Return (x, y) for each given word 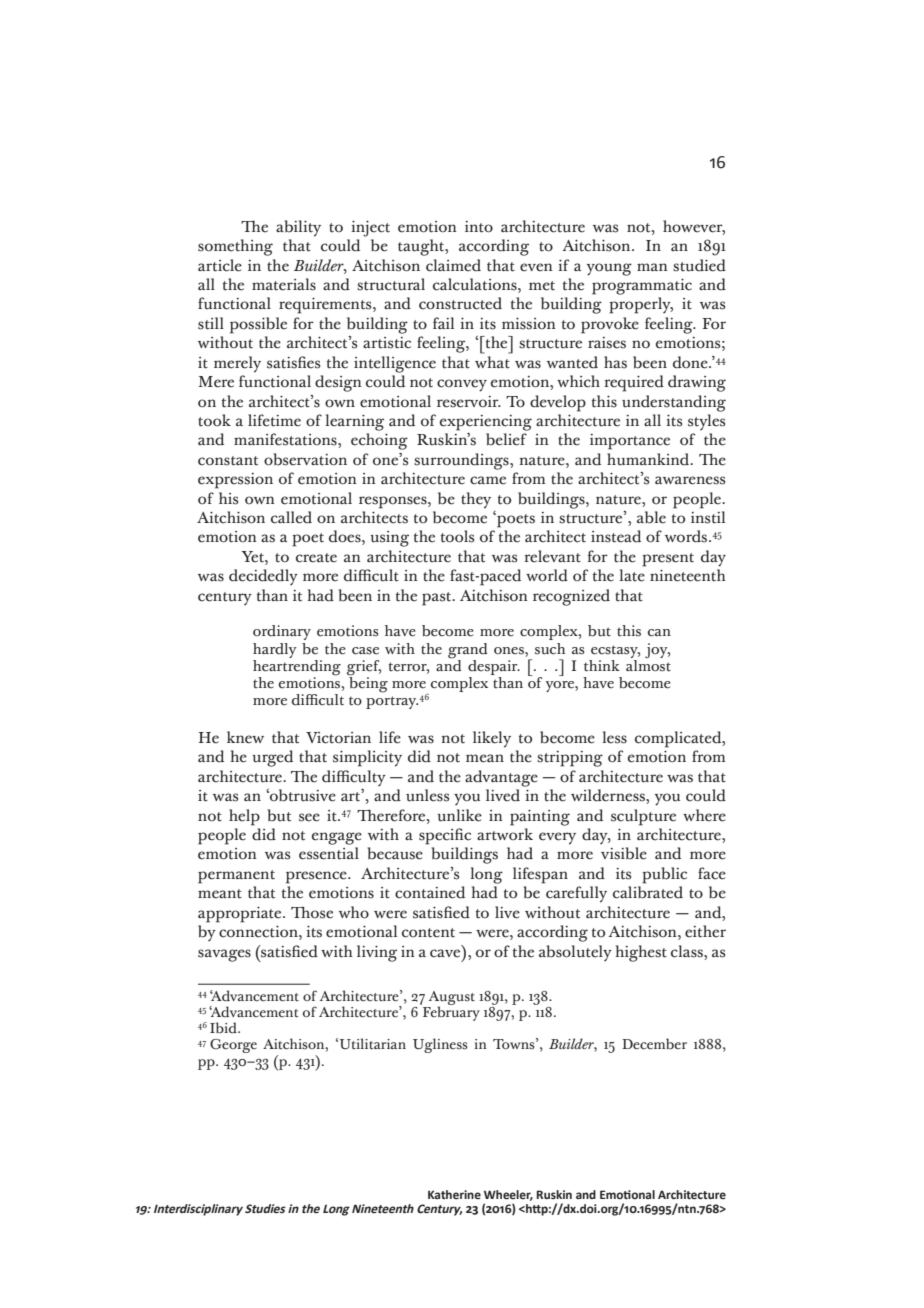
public (664, 875)
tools (457, 536)
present (668, 560)
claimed (453, 265)
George (233, 1046)
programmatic (642, 287)
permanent (236, 877)
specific (445, 836)
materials (284, 284)
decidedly (263, 577)
